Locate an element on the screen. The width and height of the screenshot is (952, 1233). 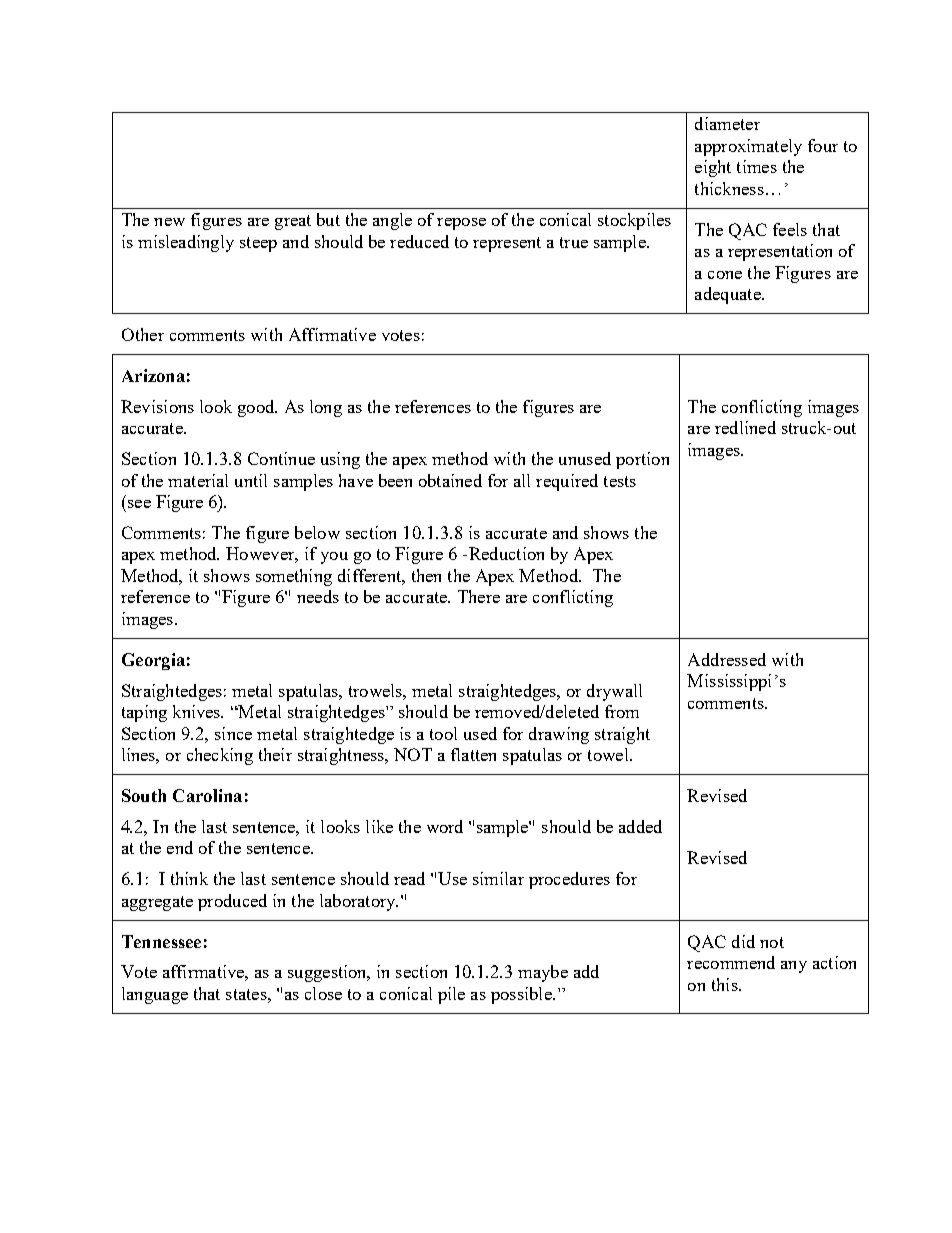
Carolina is located at coordinates (207, 795).
